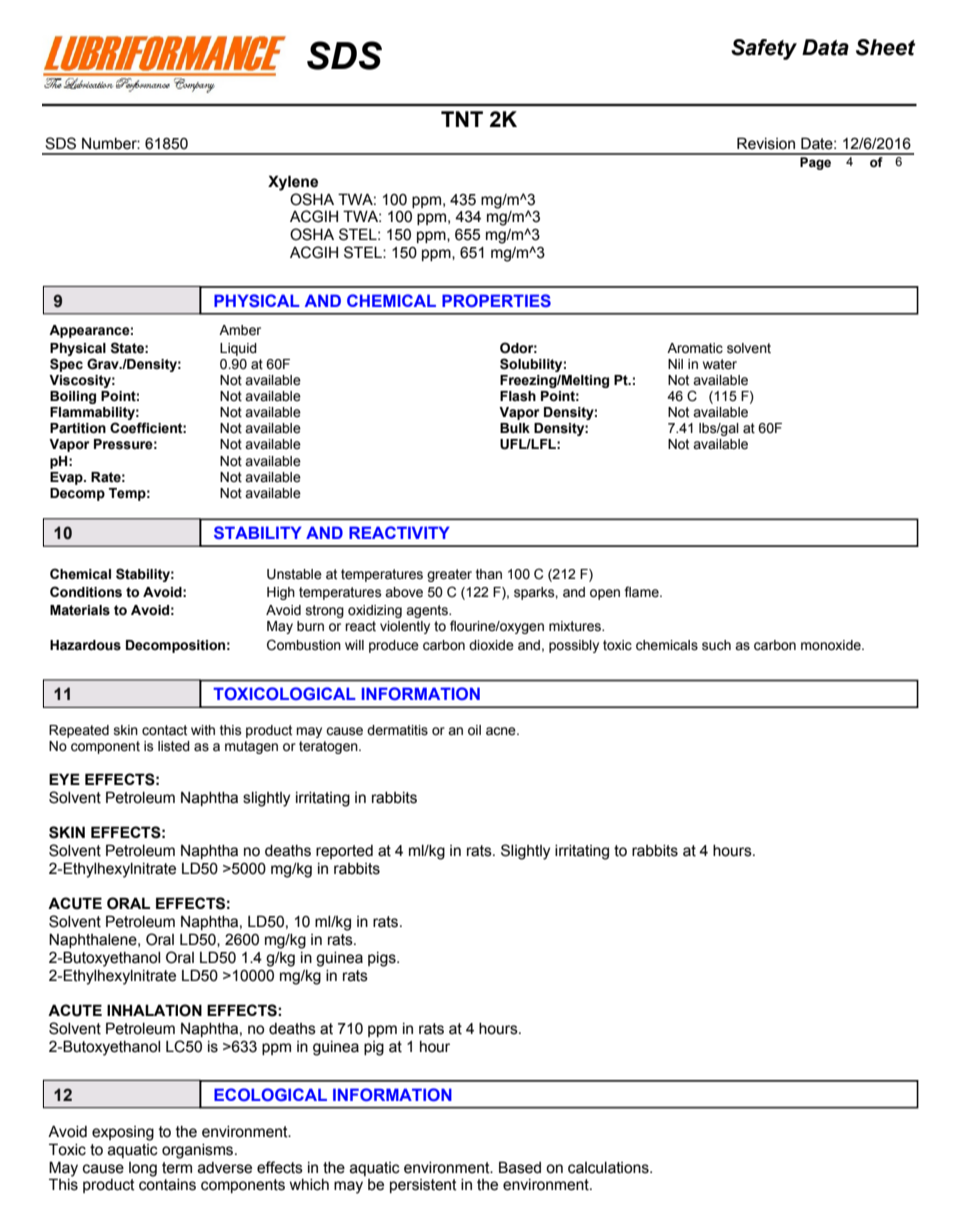 Image resolution: width=953 pixels, height=1232 pixels. Describe the element at coordinates (832, 645) in the screenshot. I see `monoxide` at that location.
